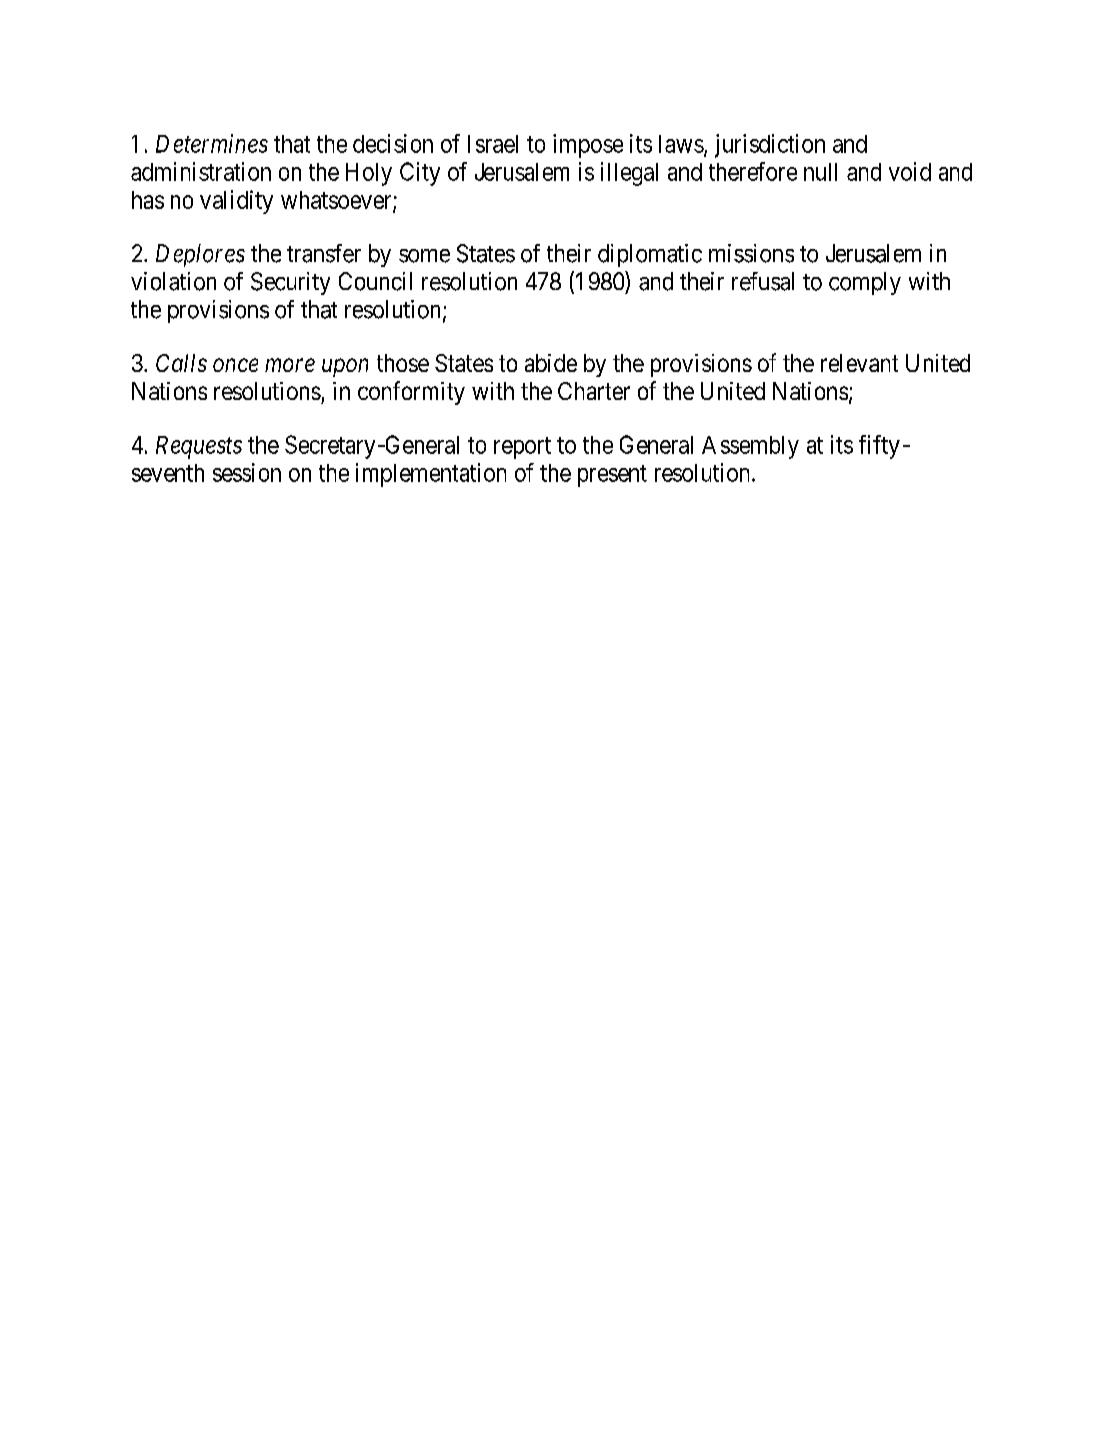 This screenshot has height=1434, width=1108. I want to click on jurisdiction, so click(770, 146).
